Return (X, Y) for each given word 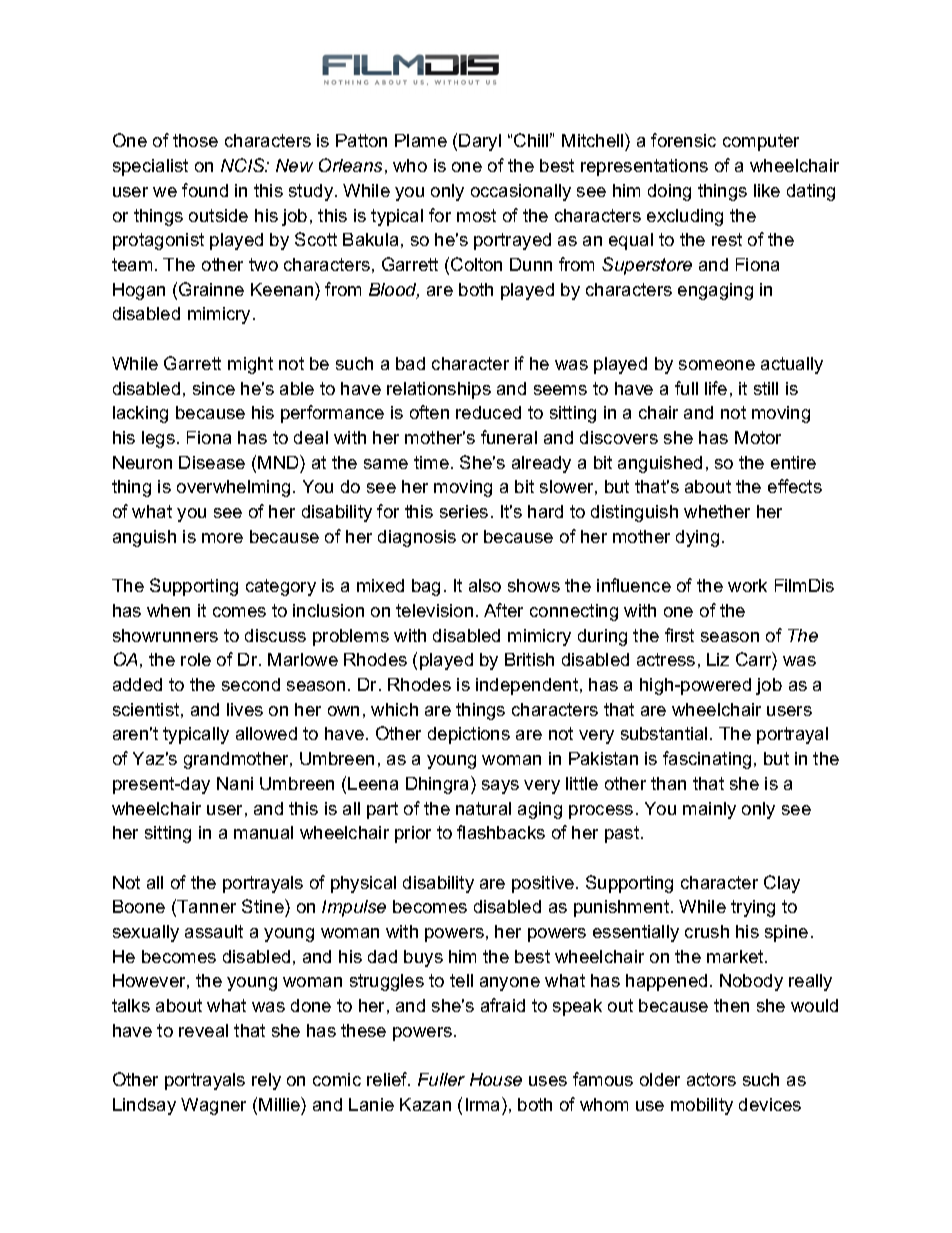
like (767, 190)
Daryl (480, 142)
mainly (709, 810)
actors (711, 1079)
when (168, 610)
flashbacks (501, 832)
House (496, 1079)
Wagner (213, 1106)
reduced (488, 412)
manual (263, 832)
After (503, 610)
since (214, 388)
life (716, 388)
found (205, 190)
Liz (718, 659)
